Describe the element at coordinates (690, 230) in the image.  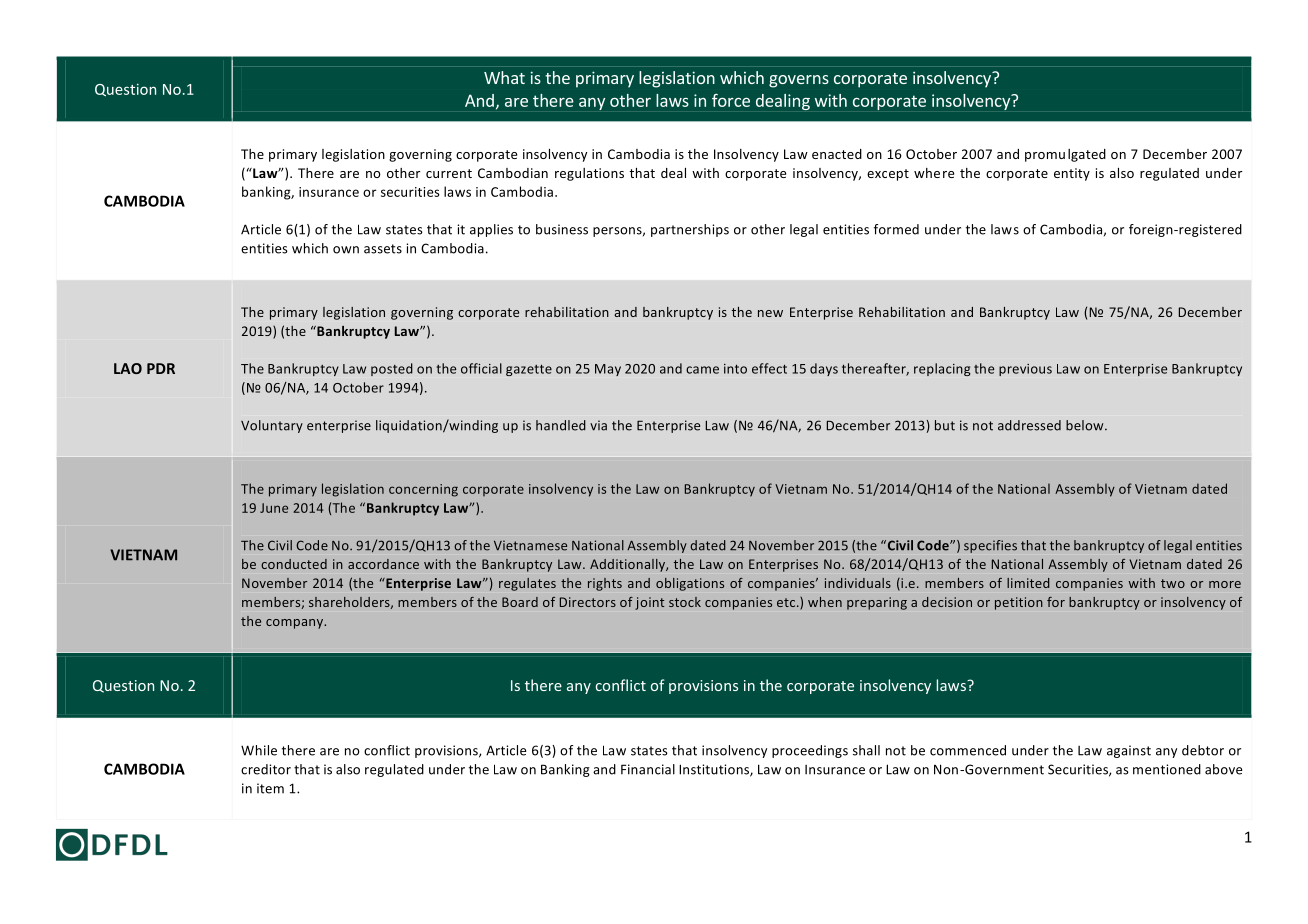
I see `partnerships` at that location.
